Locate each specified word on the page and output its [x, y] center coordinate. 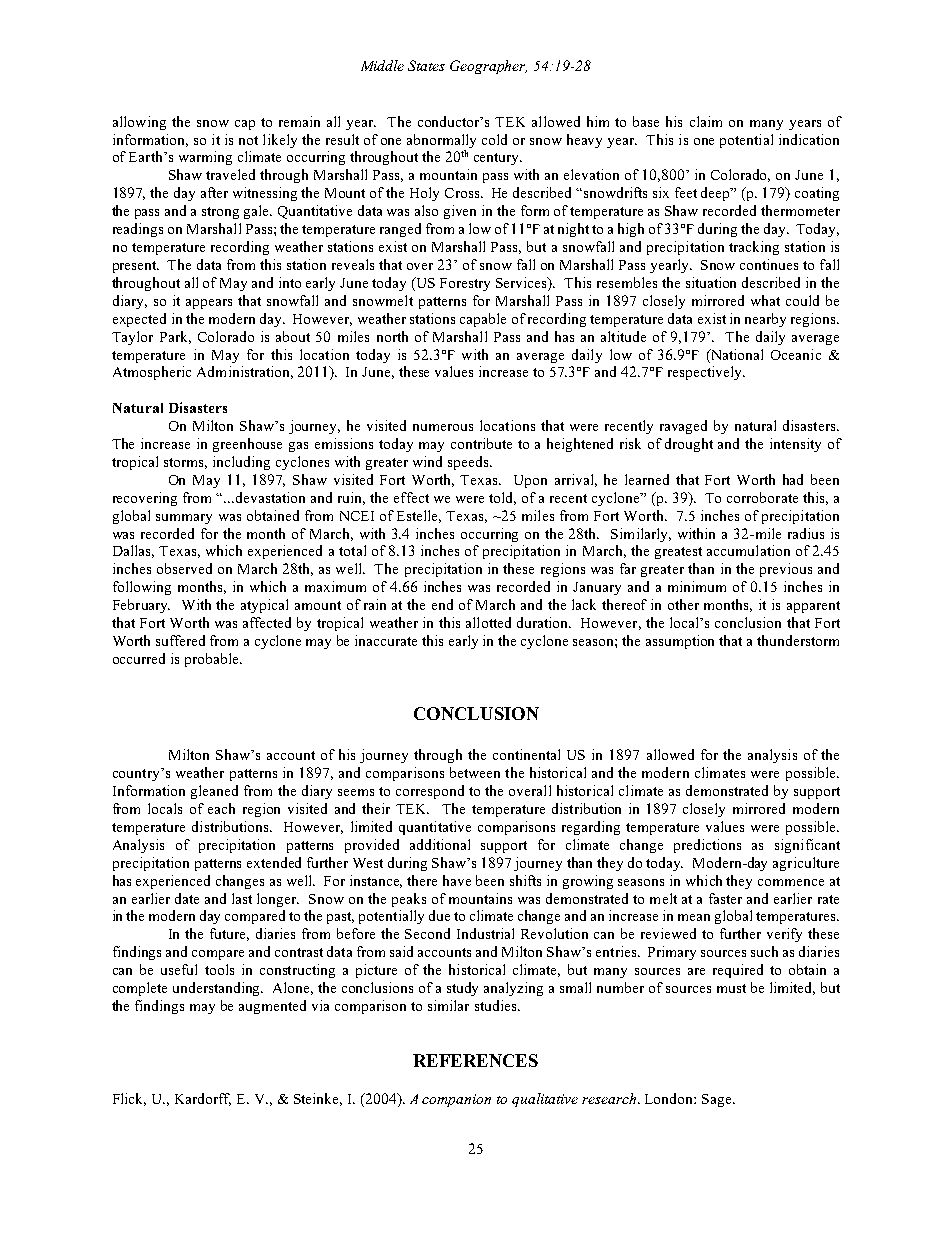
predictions [707, 846]
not [248, 140]
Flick [129, 1099]
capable [483, 320]
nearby [765, 320]
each [221, 808]
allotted [488, 622]
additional [440, 844]
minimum [697, 586]
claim [706, 121]
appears [209, 304]
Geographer [488, 67]
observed [184, 568]
